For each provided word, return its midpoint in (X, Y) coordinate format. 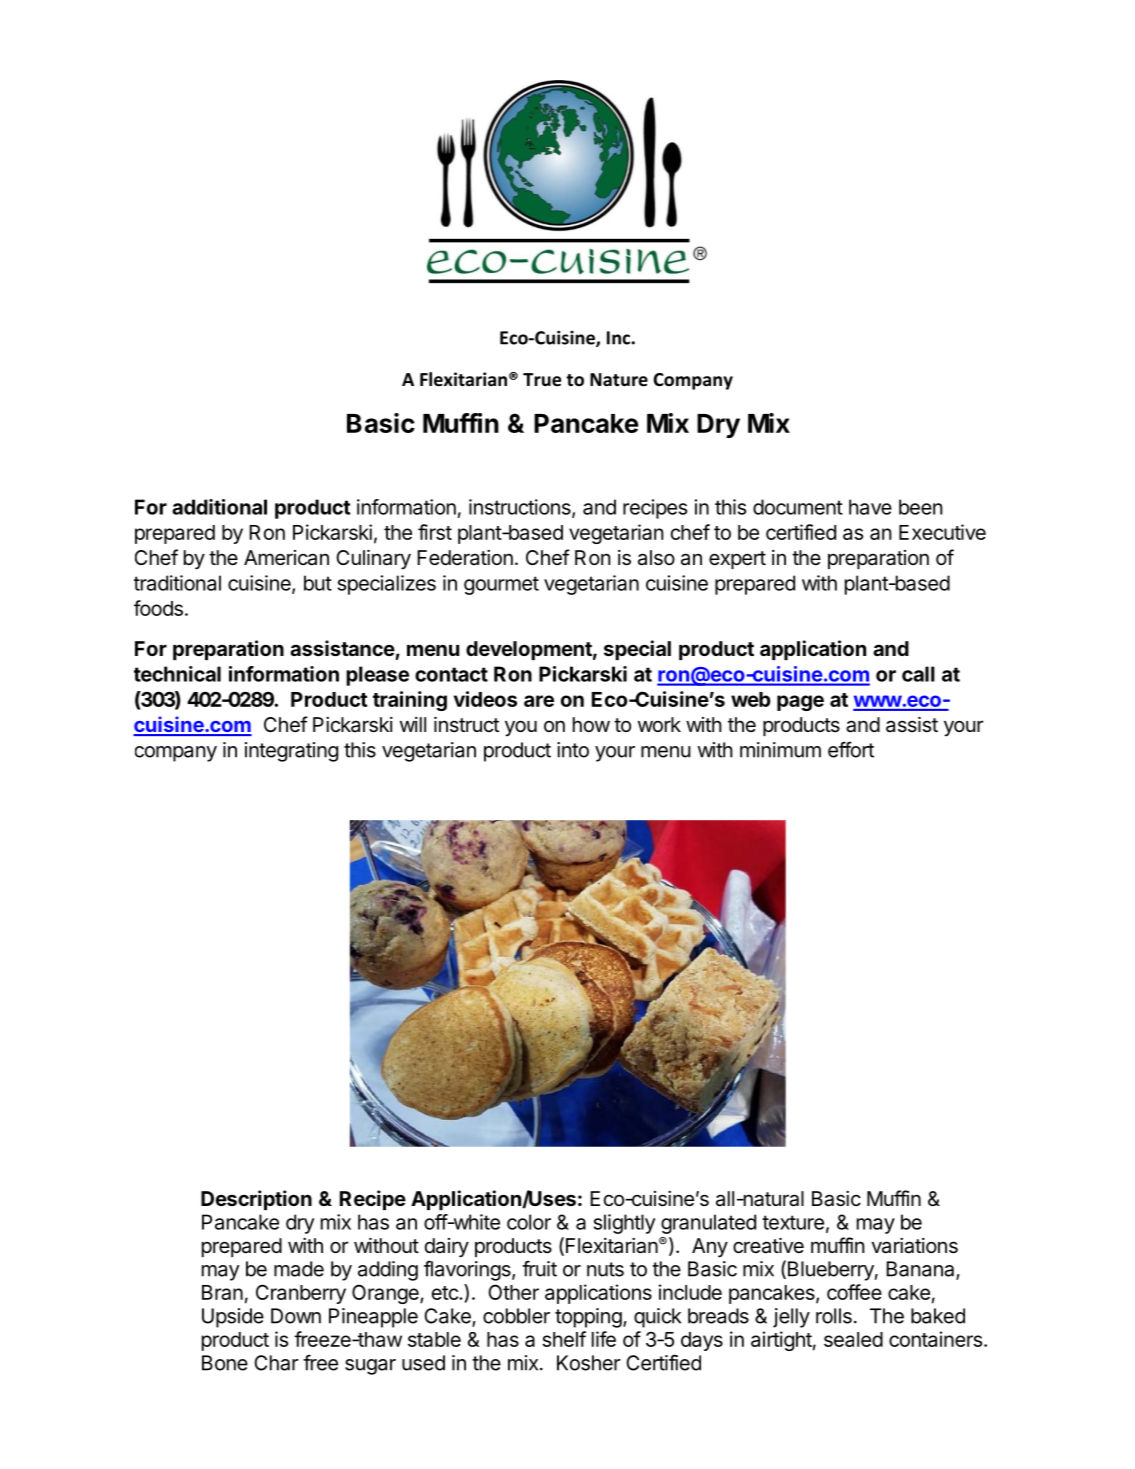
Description (256, 1200)
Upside (233, 1318)
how (591, 724)
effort (851, 749)
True (542, 380)
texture (793, 1222)
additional (219, 507)
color (529, 1222)
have (870, 507)
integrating (291, 752)
